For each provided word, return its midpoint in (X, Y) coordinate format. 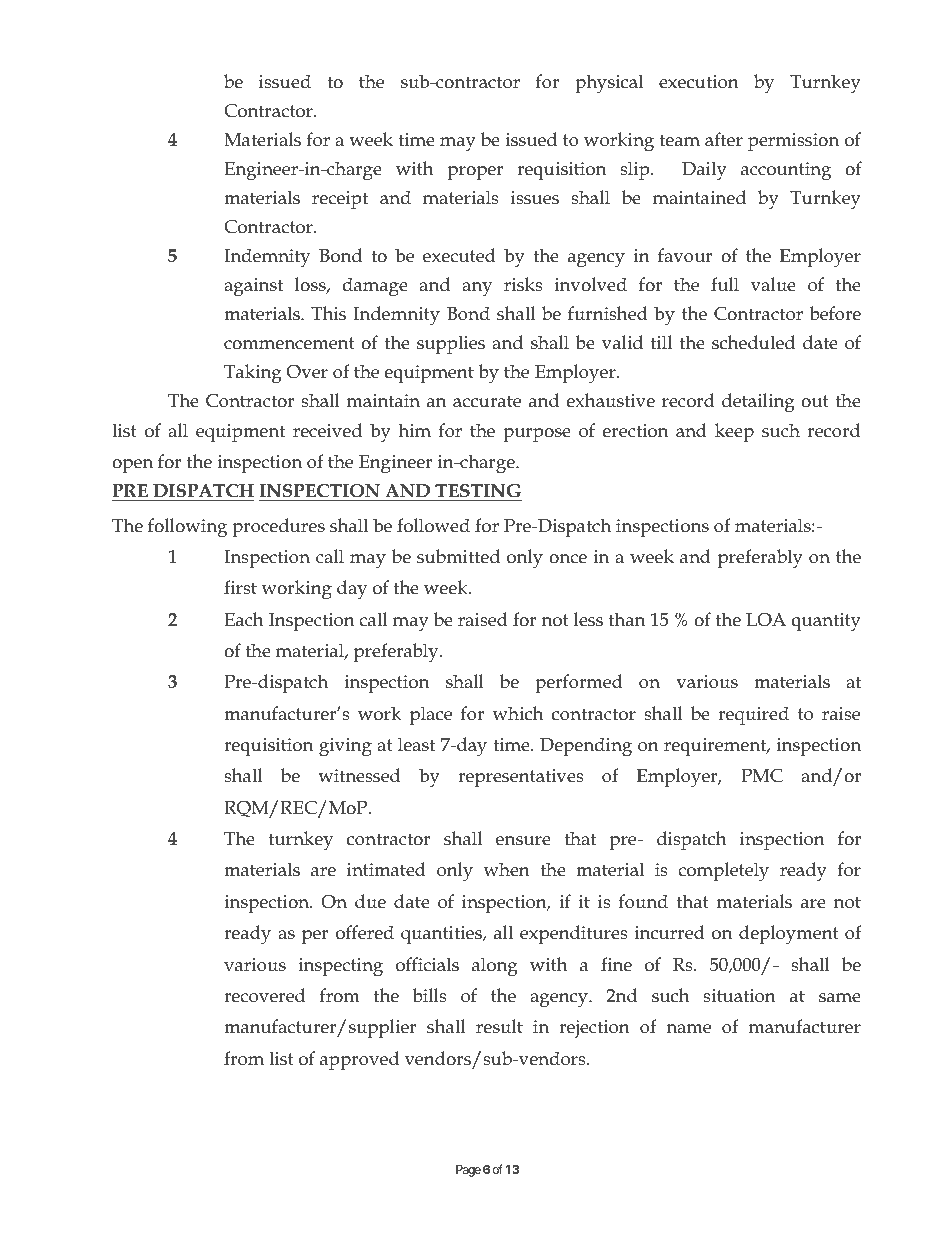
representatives (521, 778)
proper (475, 173)
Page (468, 1171)
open (132, 466)
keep (734, 432)
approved (359, 1060)
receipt (340, 200)
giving (345, 747)
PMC (762, 776)
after (724, 139)
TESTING (477, 492)
